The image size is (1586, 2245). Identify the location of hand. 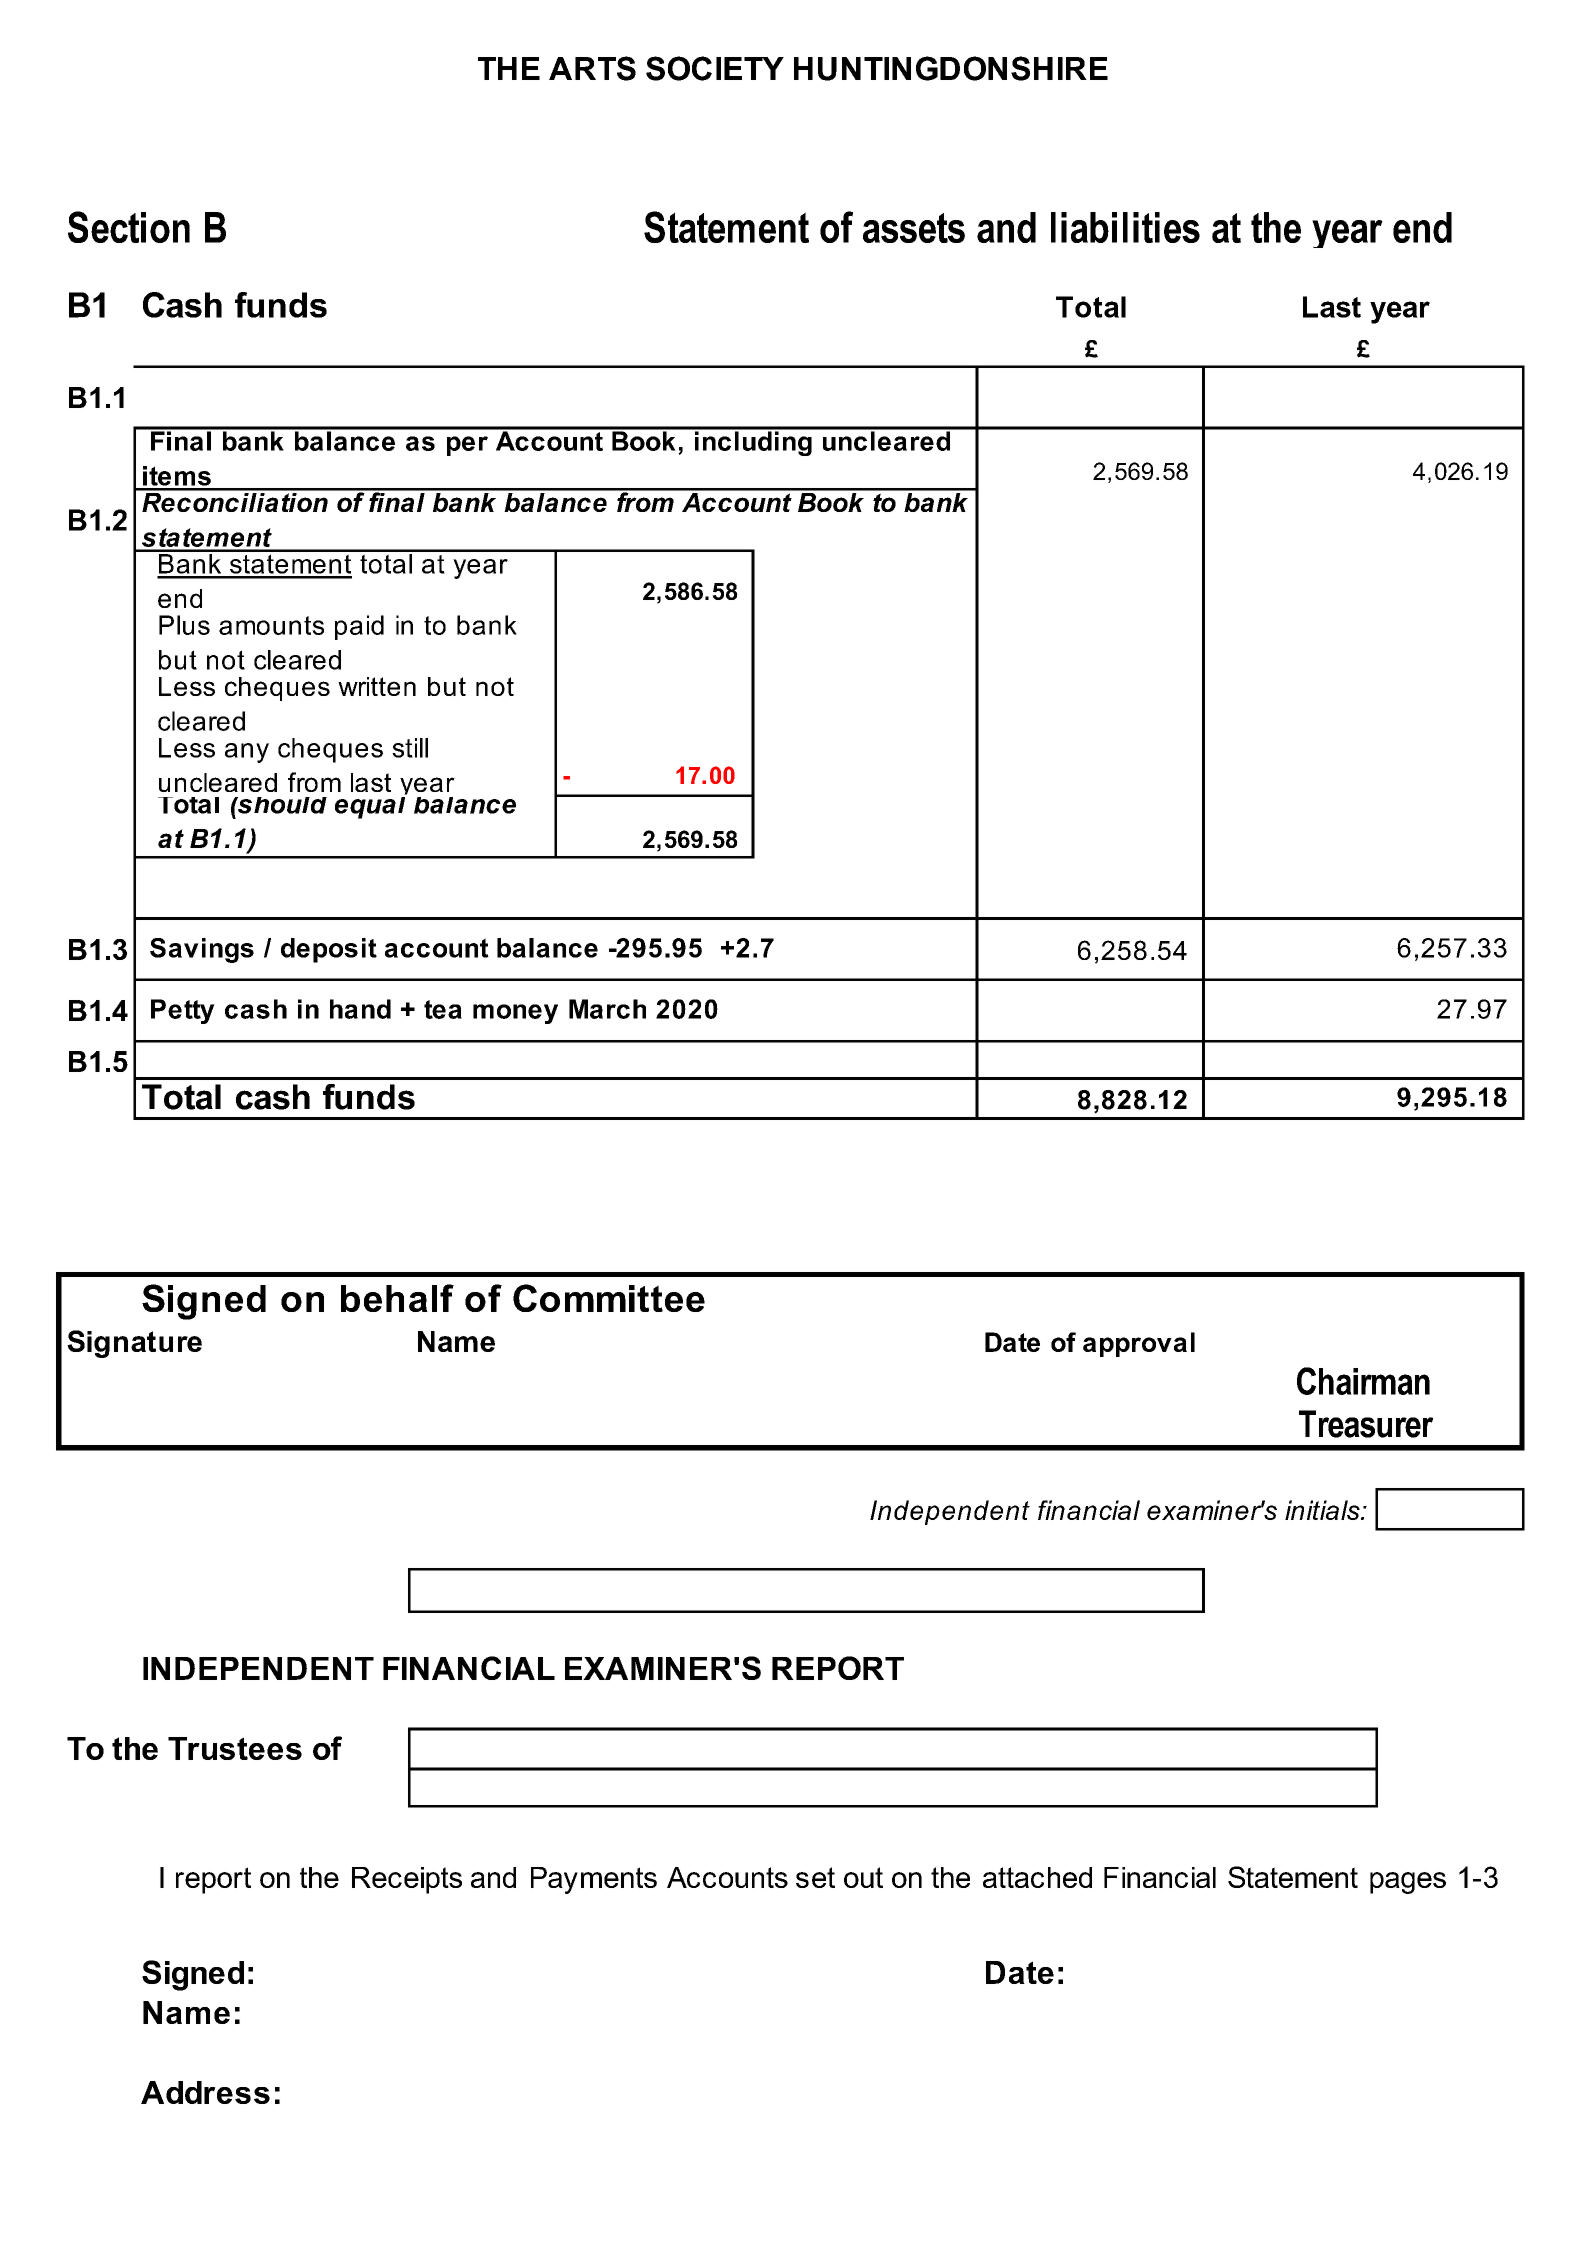
(360, 1009).
